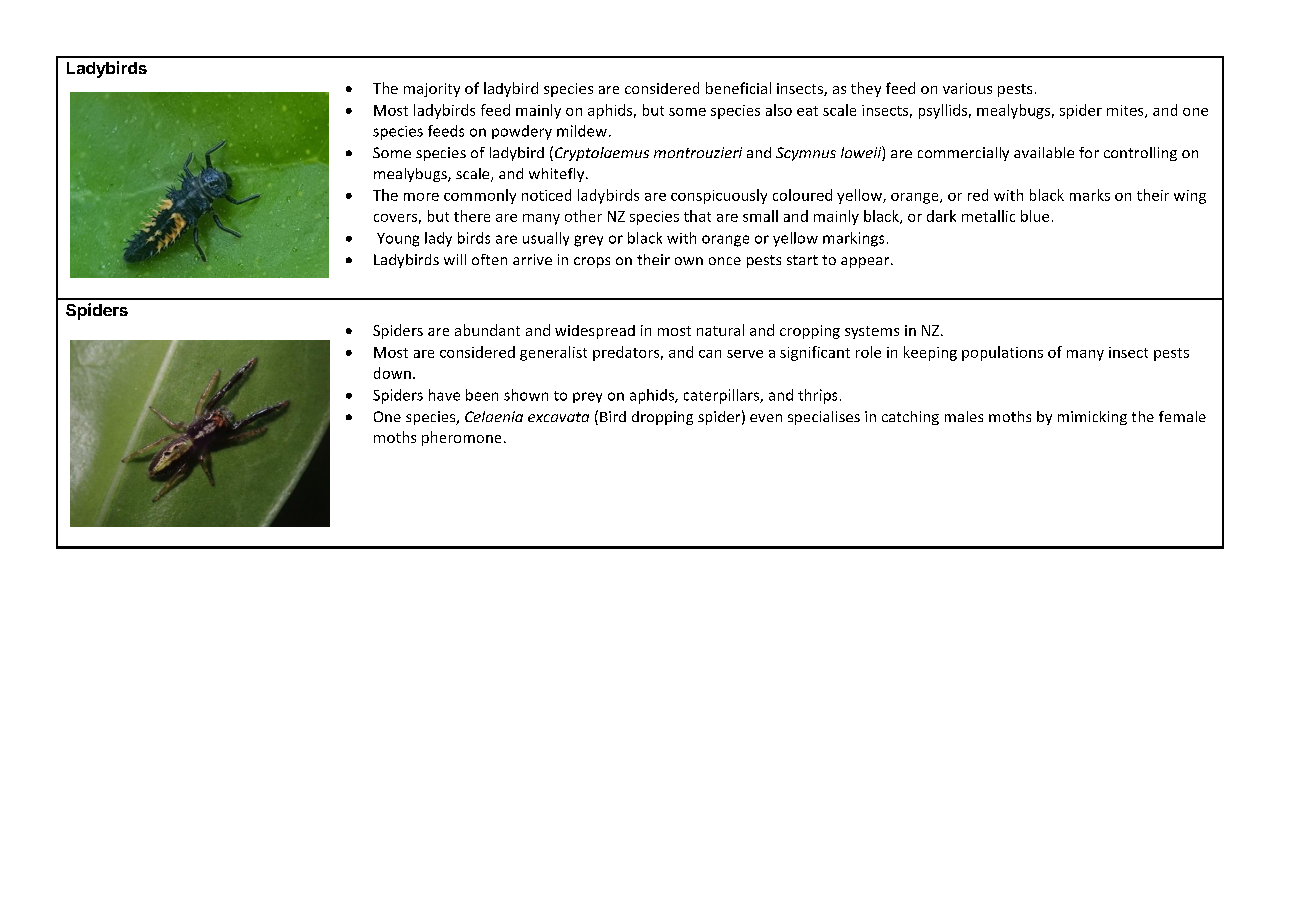  I want to click on commonly, so click(480, 196).
